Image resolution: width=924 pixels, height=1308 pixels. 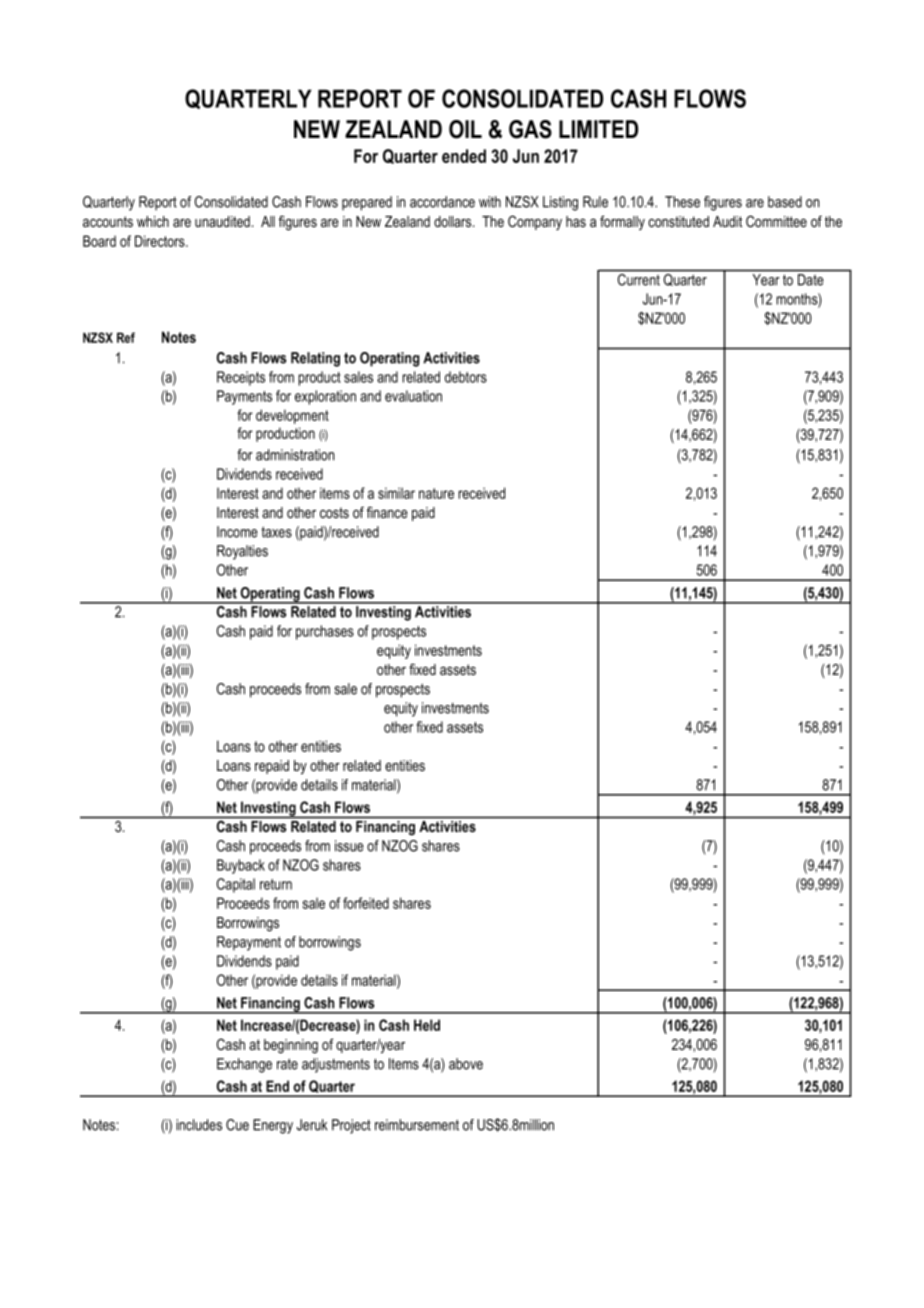 I want to click on Current, so click(x=639, y=280).
